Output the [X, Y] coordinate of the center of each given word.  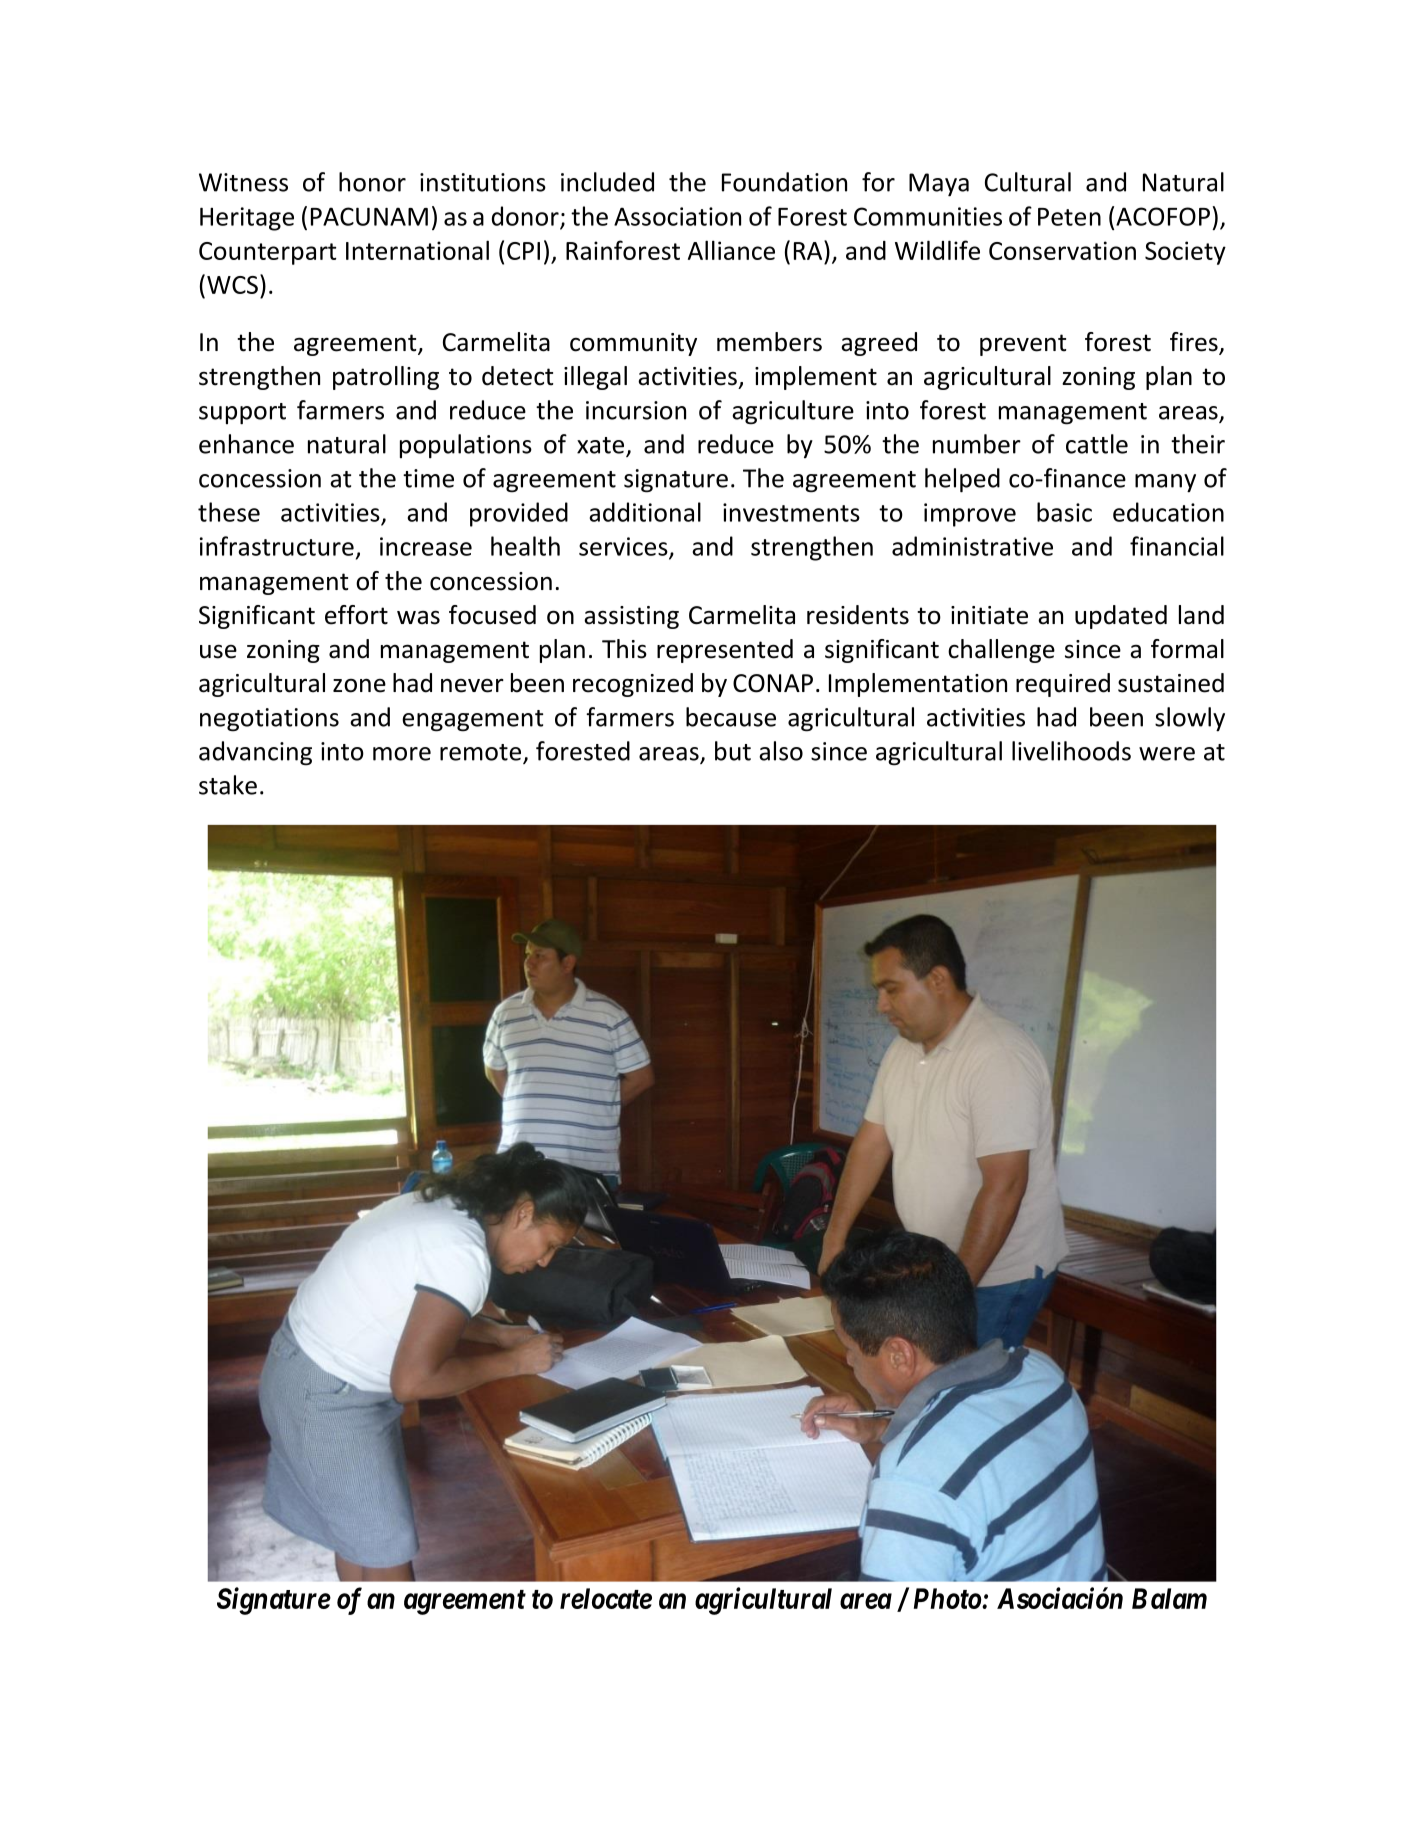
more [402, 754]
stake [228, 785]
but [733, 751]
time [428, 478]
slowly [1190, 719]
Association [677, 216]
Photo [948, 1598]
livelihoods [1071, 751]
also [781, 751]
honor [372, 182]
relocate [606, 1598]
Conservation [1062, 250]
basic [1064, 512]
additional [645, 512]
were [1167, 754]
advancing [255, 753]
